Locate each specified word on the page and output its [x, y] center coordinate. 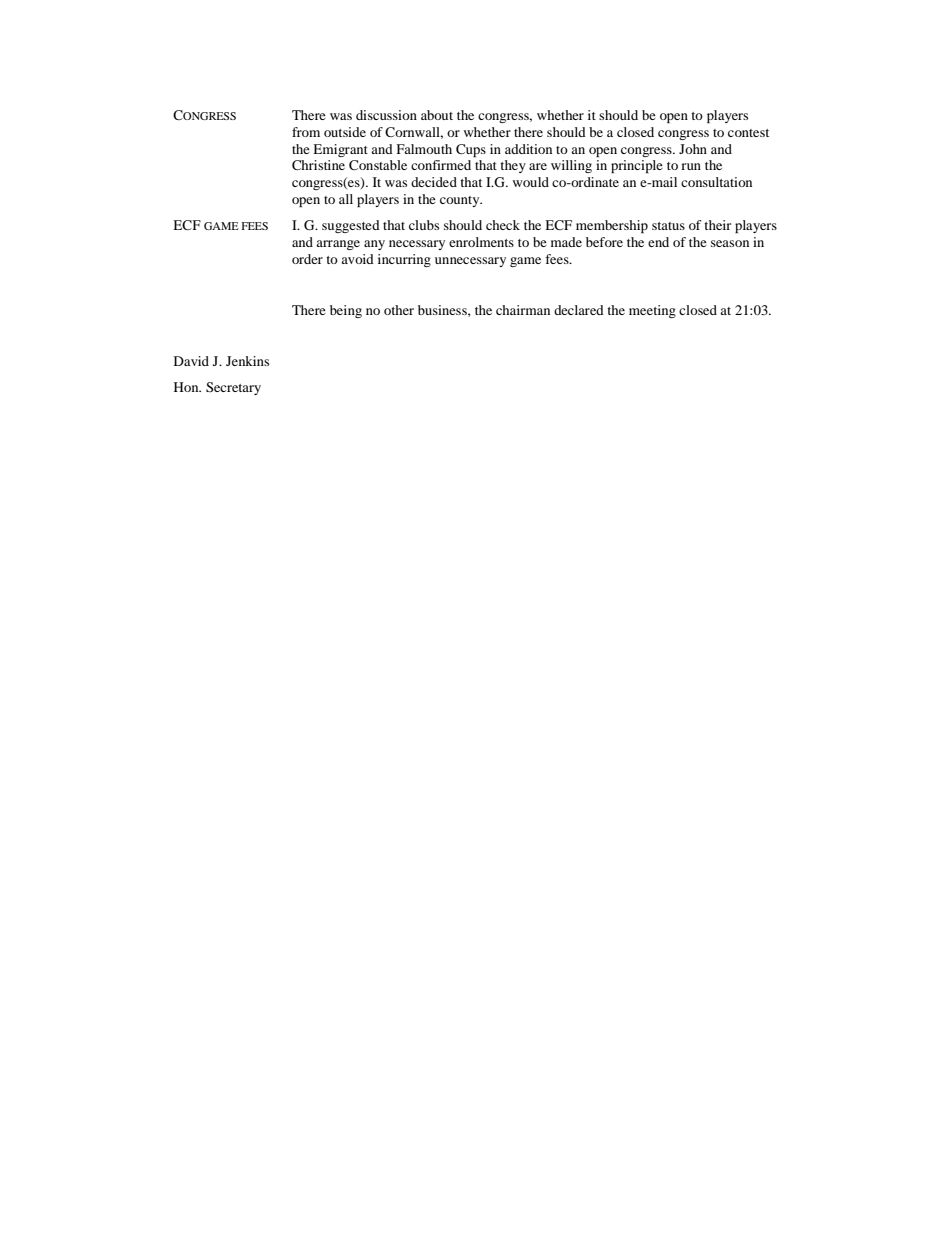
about [437, 115]
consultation [716, 182]
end [658, 242]
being [346, 311]
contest [748, 133]
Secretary [233, 388]
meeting [652, 311]
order [307, 259]
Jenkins [247, 361]
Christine [318, 165]
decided [434, 182]
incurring [404, 260]
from [306, 132]
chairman [523, 310]
